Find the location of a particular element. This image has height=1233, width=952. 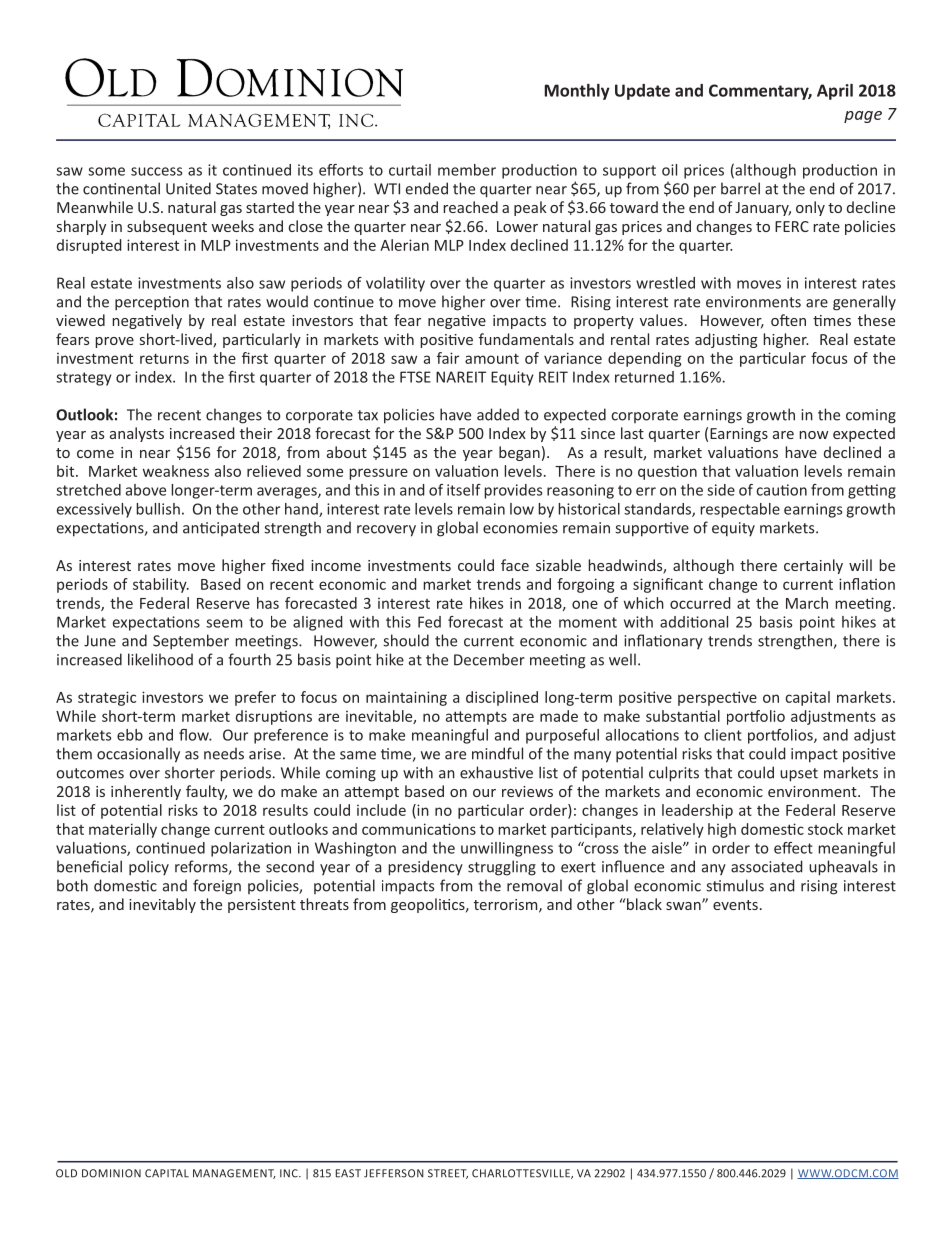

itself is located at coordinates (464, 490).
